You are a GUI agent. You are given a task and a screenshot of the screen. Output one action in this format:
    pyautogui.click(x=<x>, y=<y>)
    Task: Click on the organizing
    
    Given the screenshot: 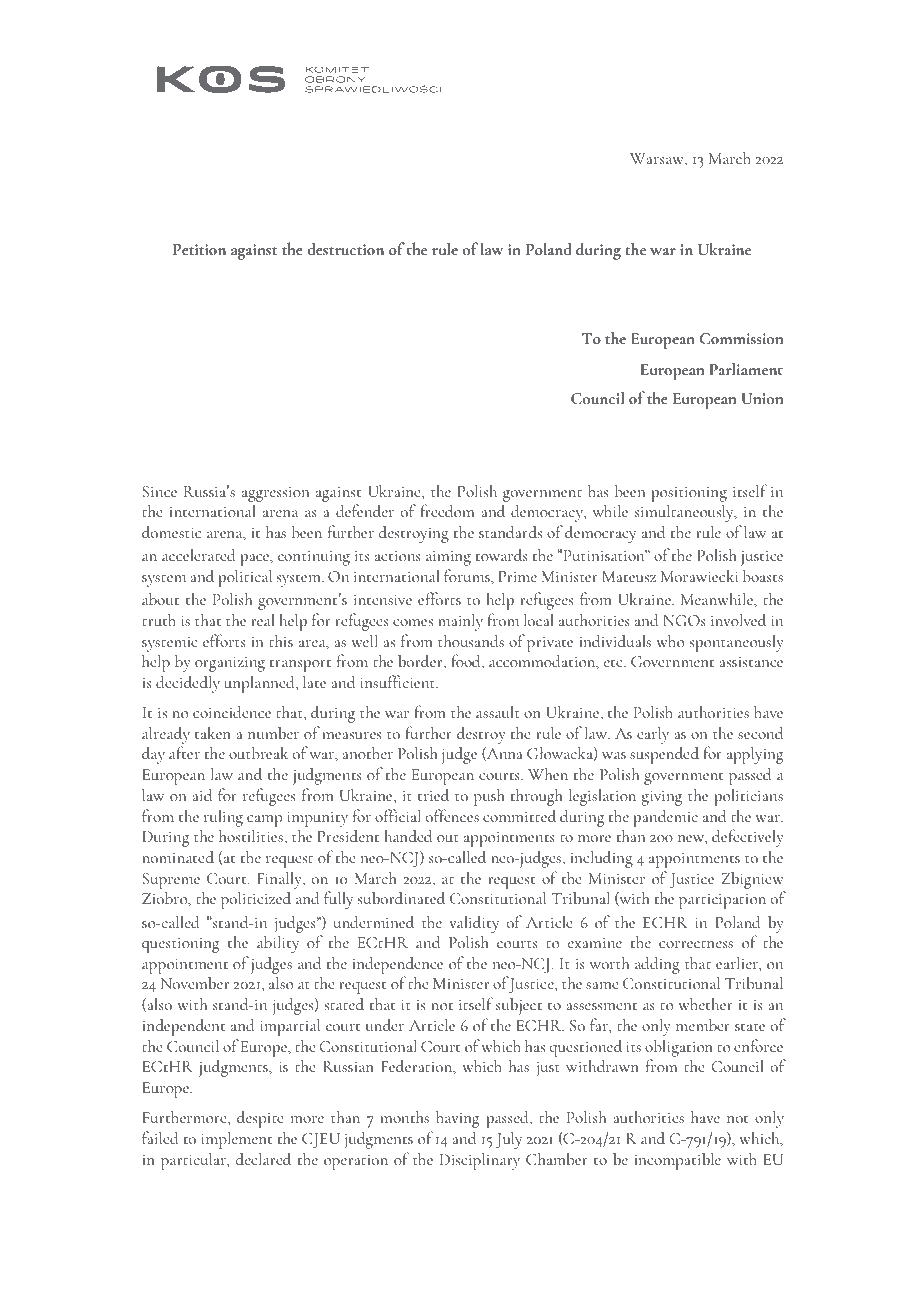 What is the action you would take?
    pyautogui.click(x=230, y=664)
